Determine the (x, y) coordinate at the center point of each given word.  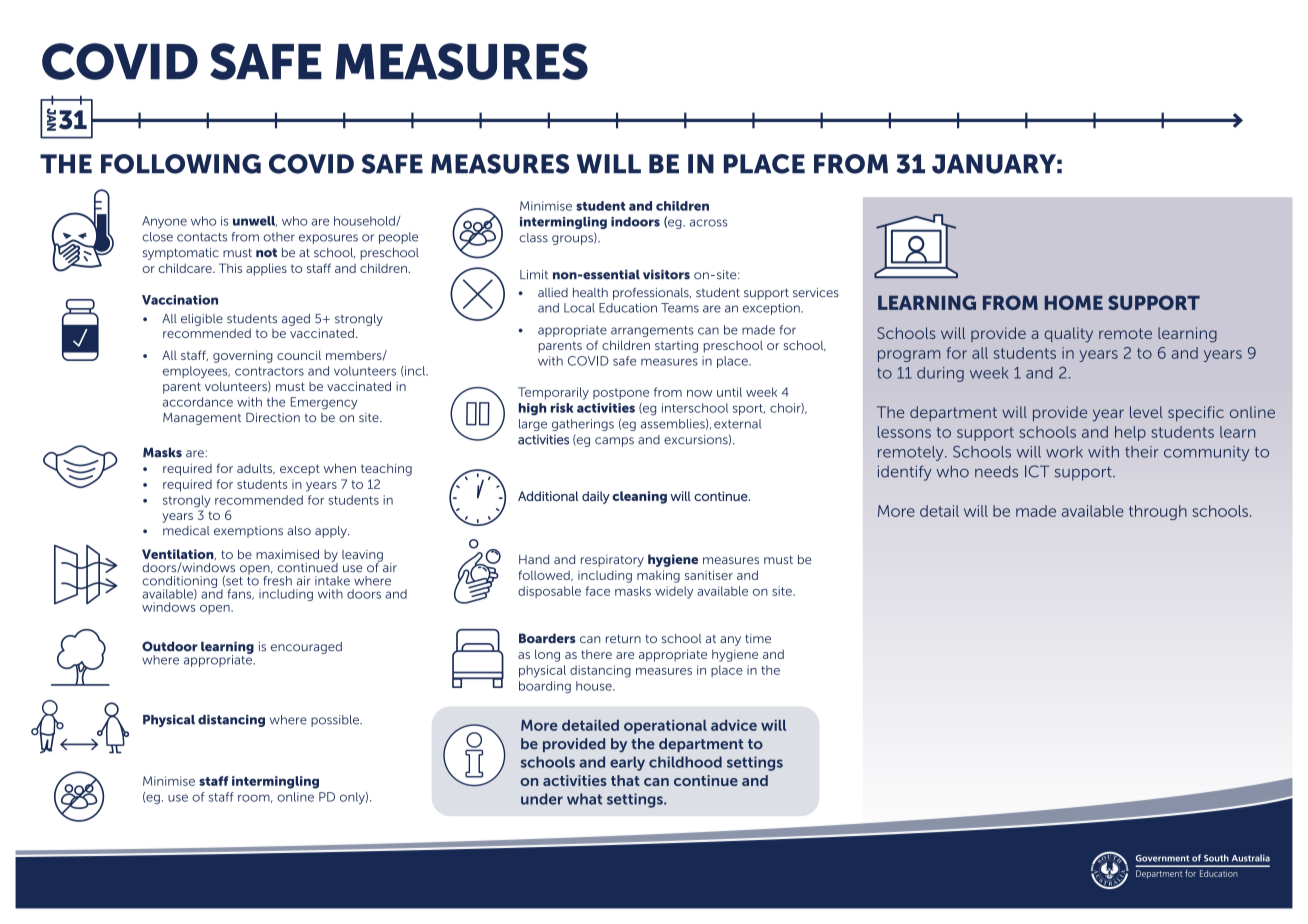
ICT (1037, 471)
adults (256, 468)
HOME (1074, 302)
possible (336, 721)
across (708, 223)
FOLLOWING (181, 164)
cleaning (639, 497)
